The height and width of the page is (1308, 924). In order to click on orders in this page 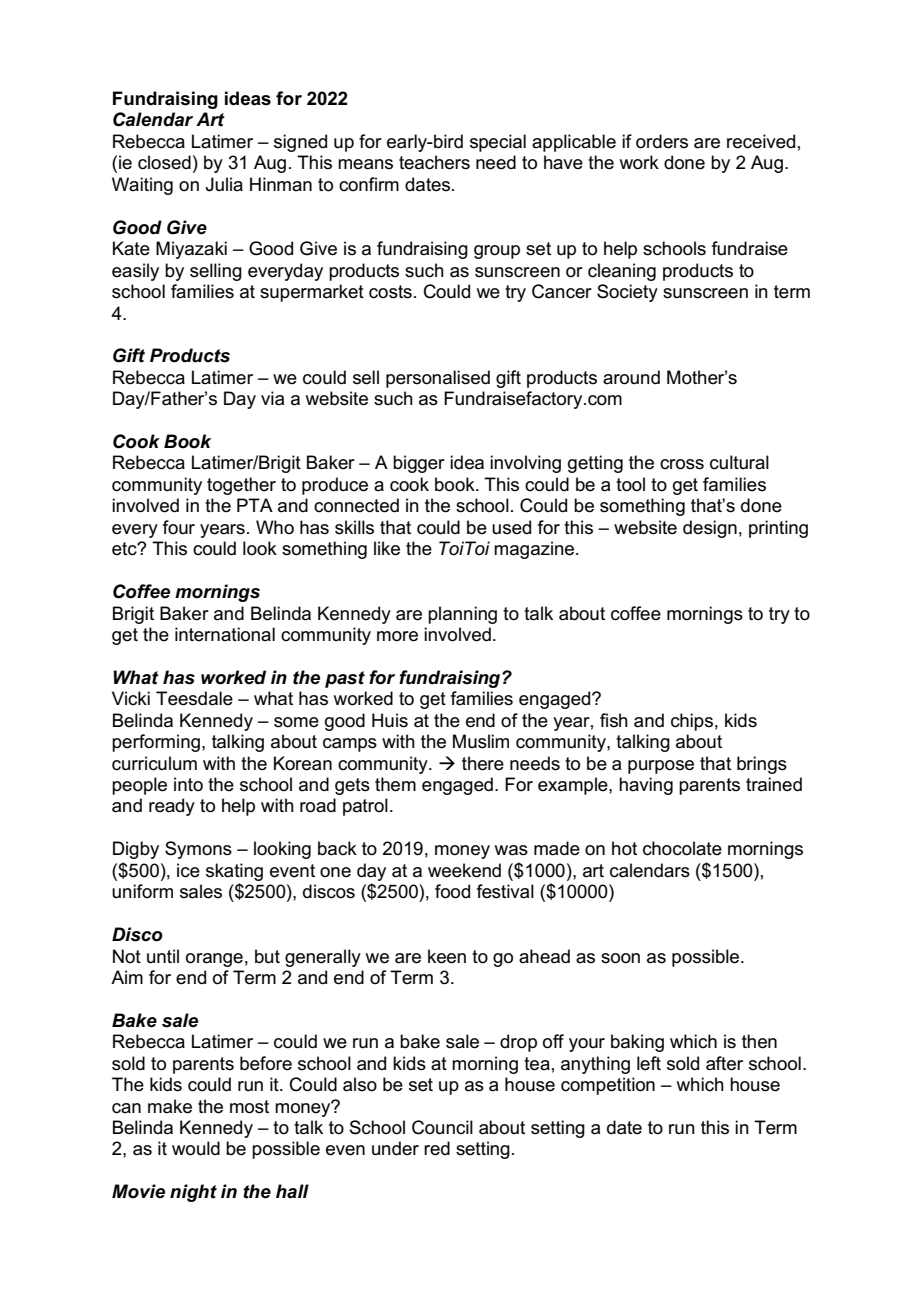, I will do `click(662, 141)`.
